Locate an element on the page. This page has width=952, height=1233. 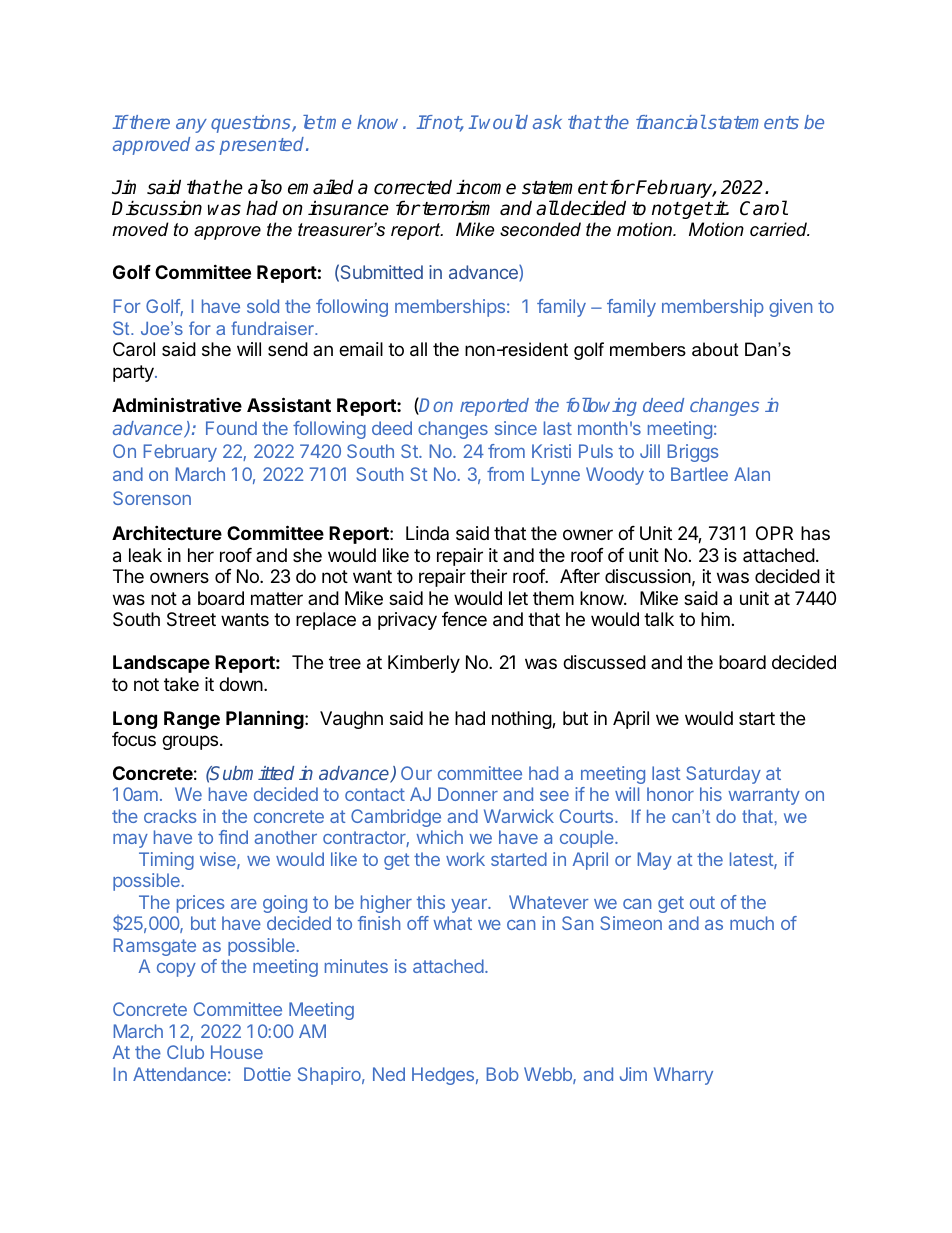
OPR is located at coordinates (774, 533).
